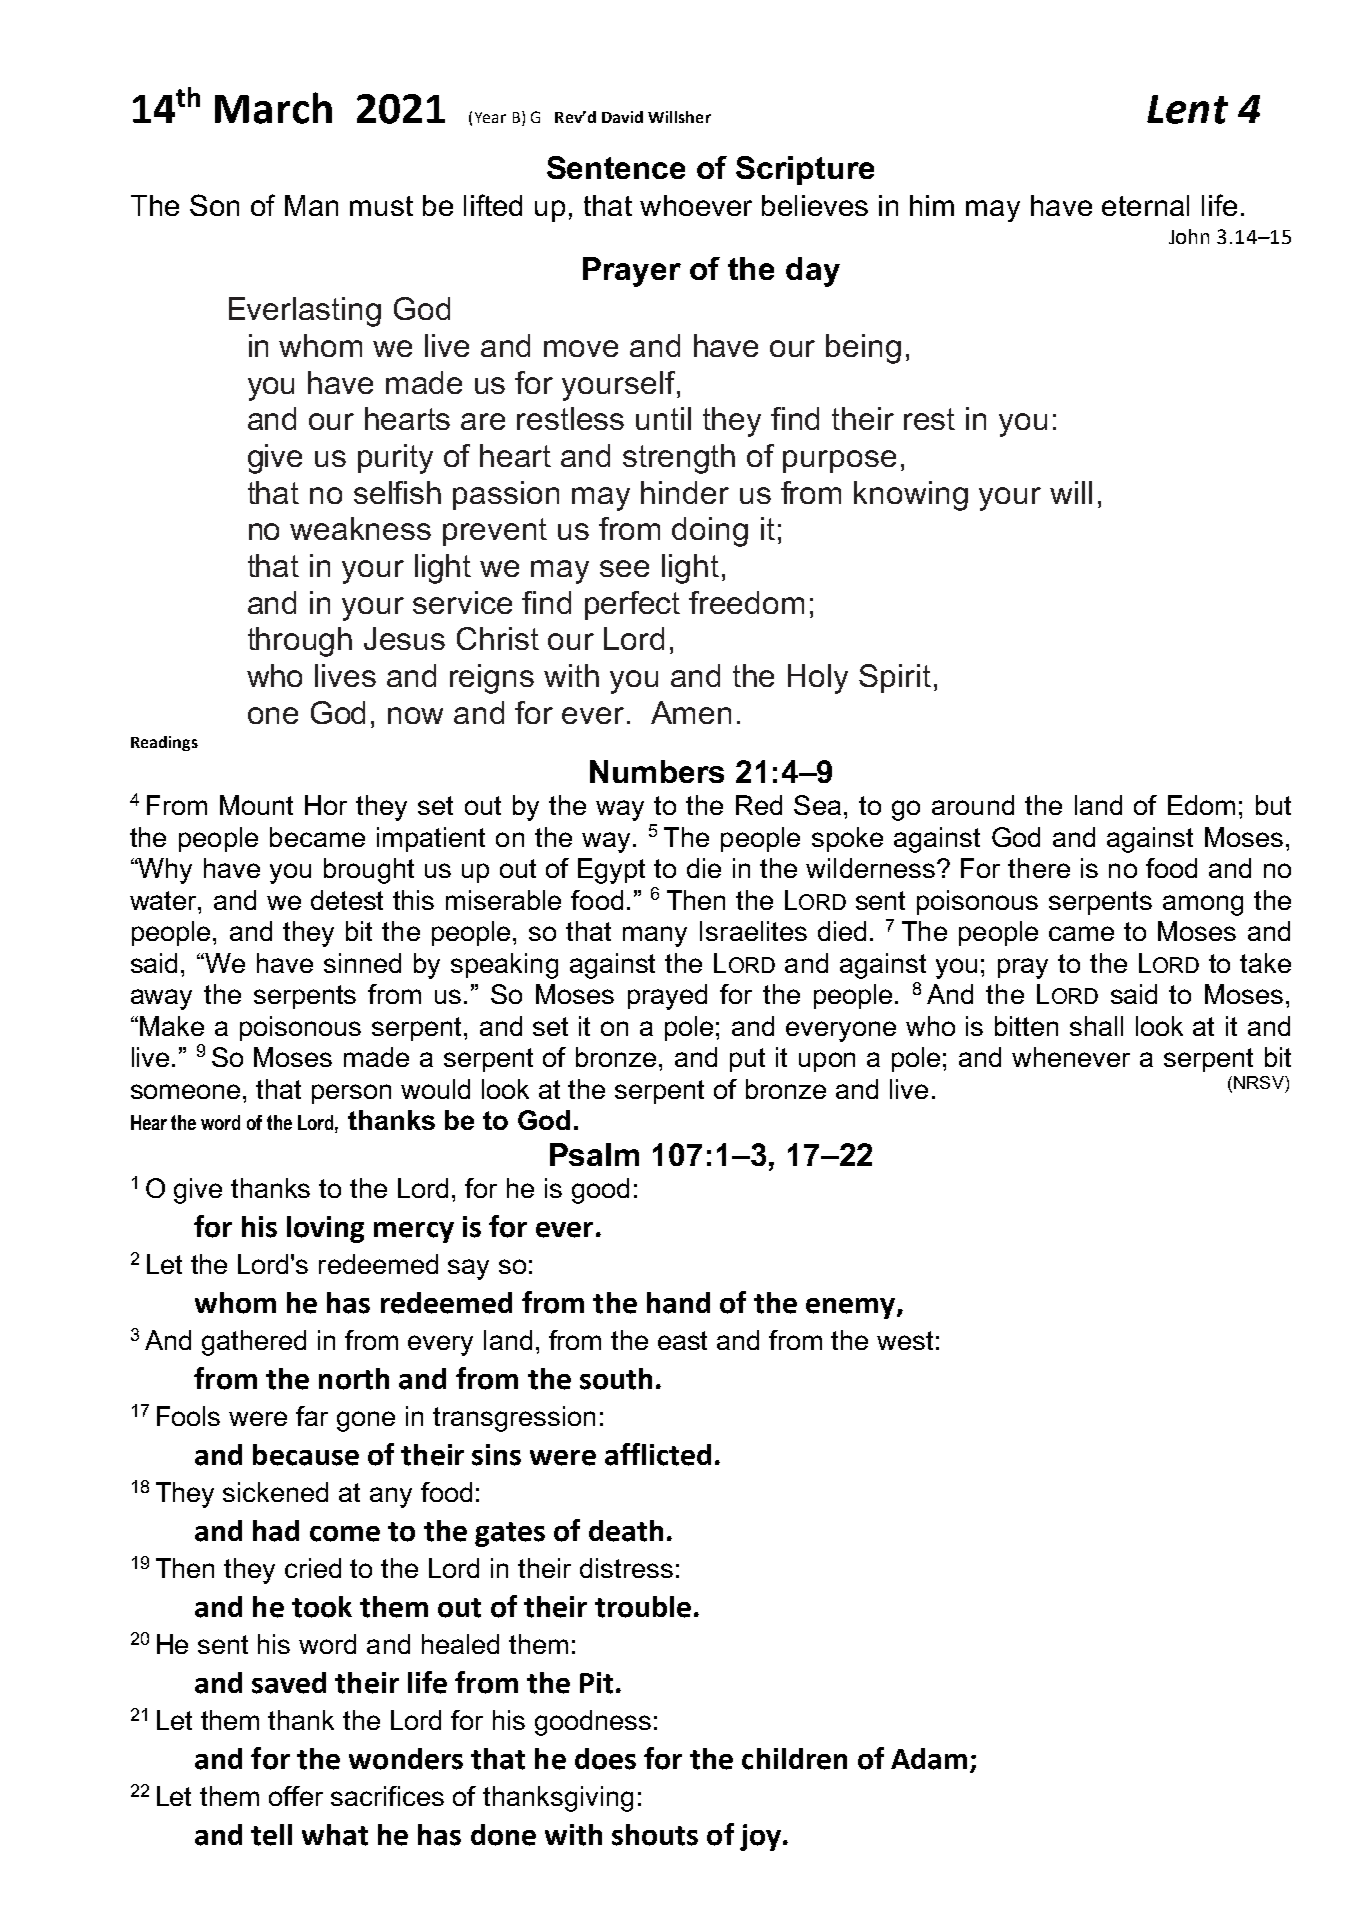 Image resolution: width=1357 pixels, height=1920 pixels. Describe the element at coordinates (678, 1303) in the document. I see `hand` at that location.
